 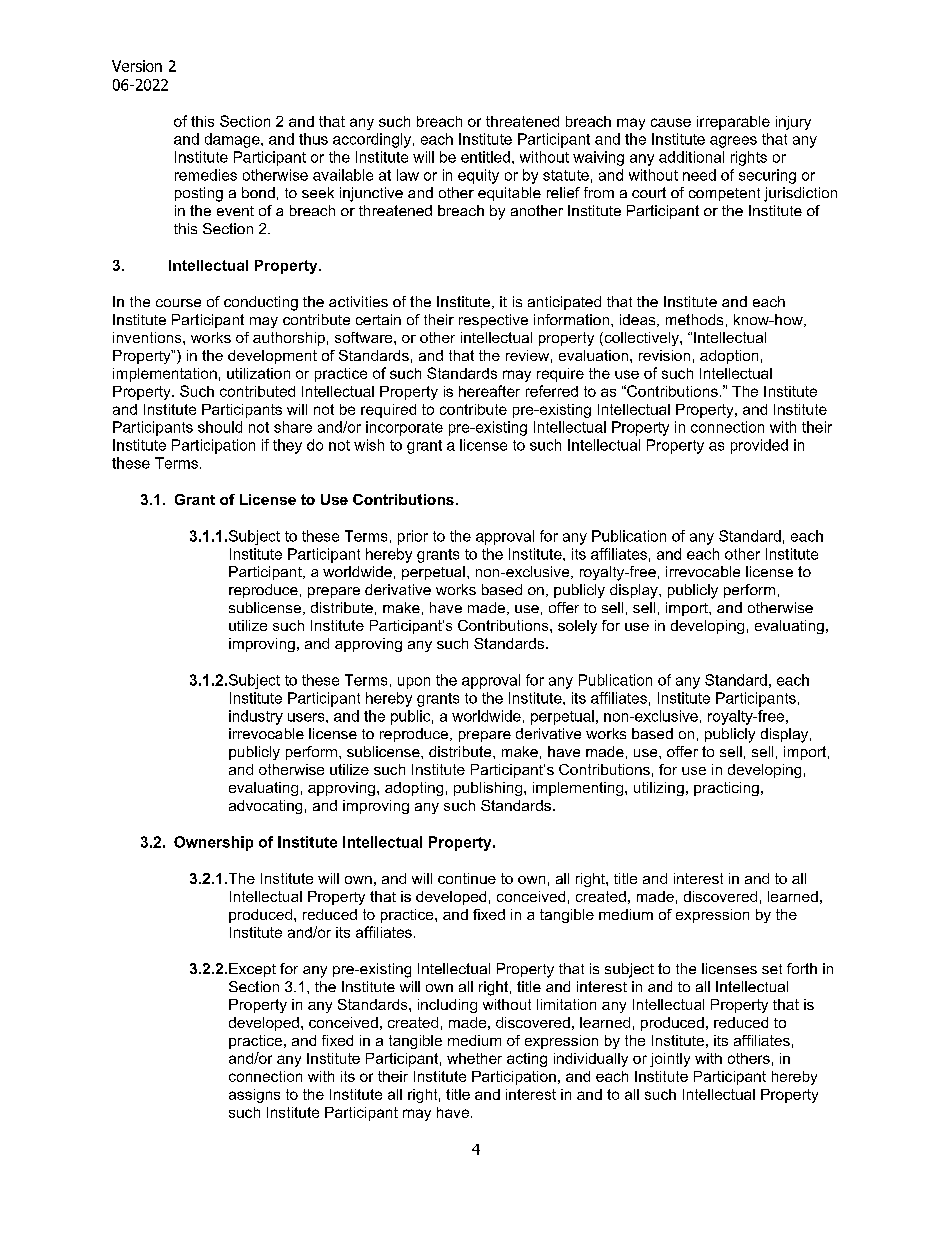 What do you see at coordinates (233, 140) in the screenshot?
I see `damage` at bounding box center [233, 140].
